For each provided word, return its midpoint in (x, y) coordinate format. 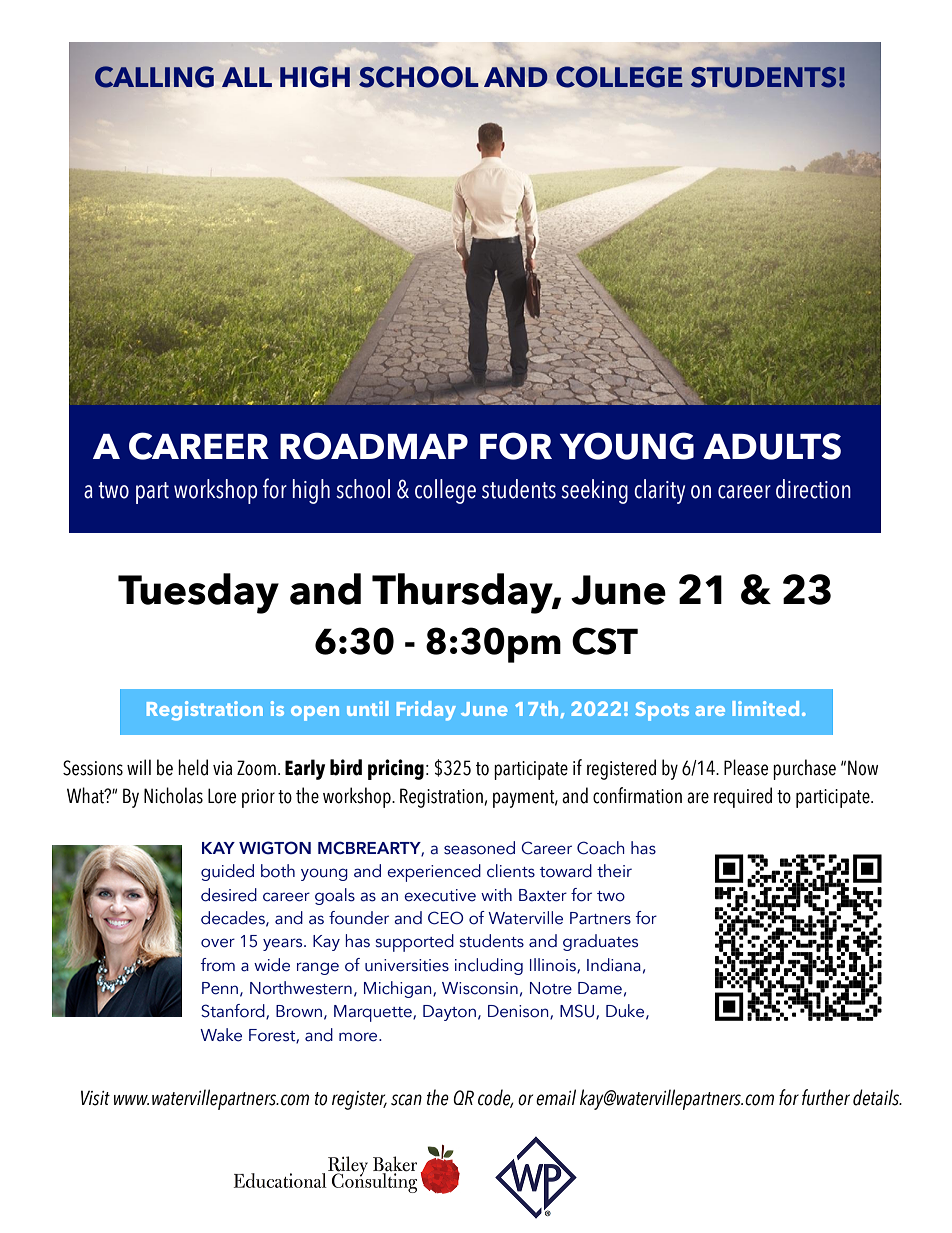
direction (813, 489)
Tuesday (198, 593)
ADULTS (772, 446)
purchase (804, 769)
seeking (594, 491)
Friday (426, 711)
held (193, 767)
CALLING (154, 77)
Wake (221, 1035)
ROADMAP (374, 446)
